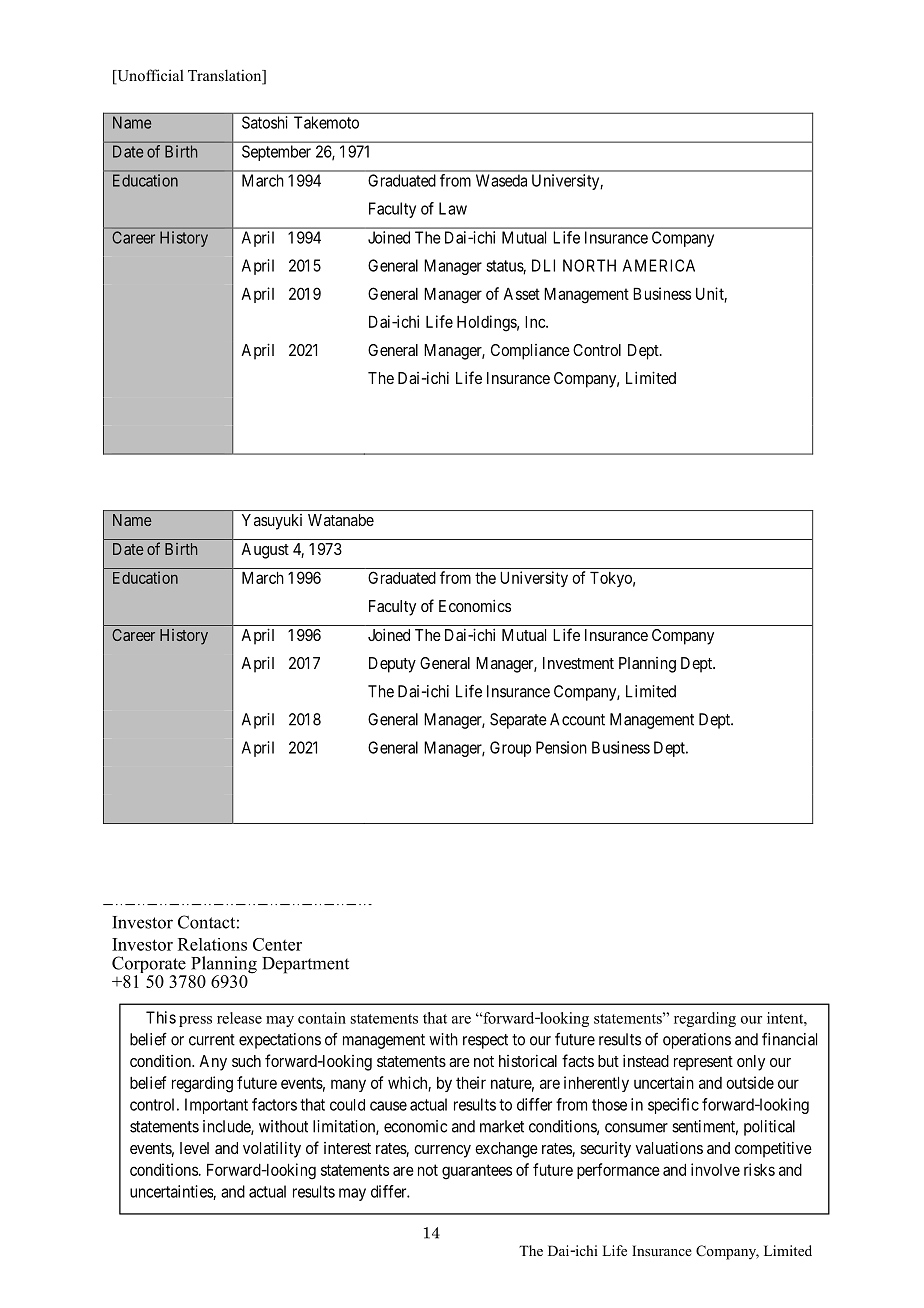  What do you see at coordinates (510, 749) in the image?
I see `Group` at bounding box center [510, 749].
